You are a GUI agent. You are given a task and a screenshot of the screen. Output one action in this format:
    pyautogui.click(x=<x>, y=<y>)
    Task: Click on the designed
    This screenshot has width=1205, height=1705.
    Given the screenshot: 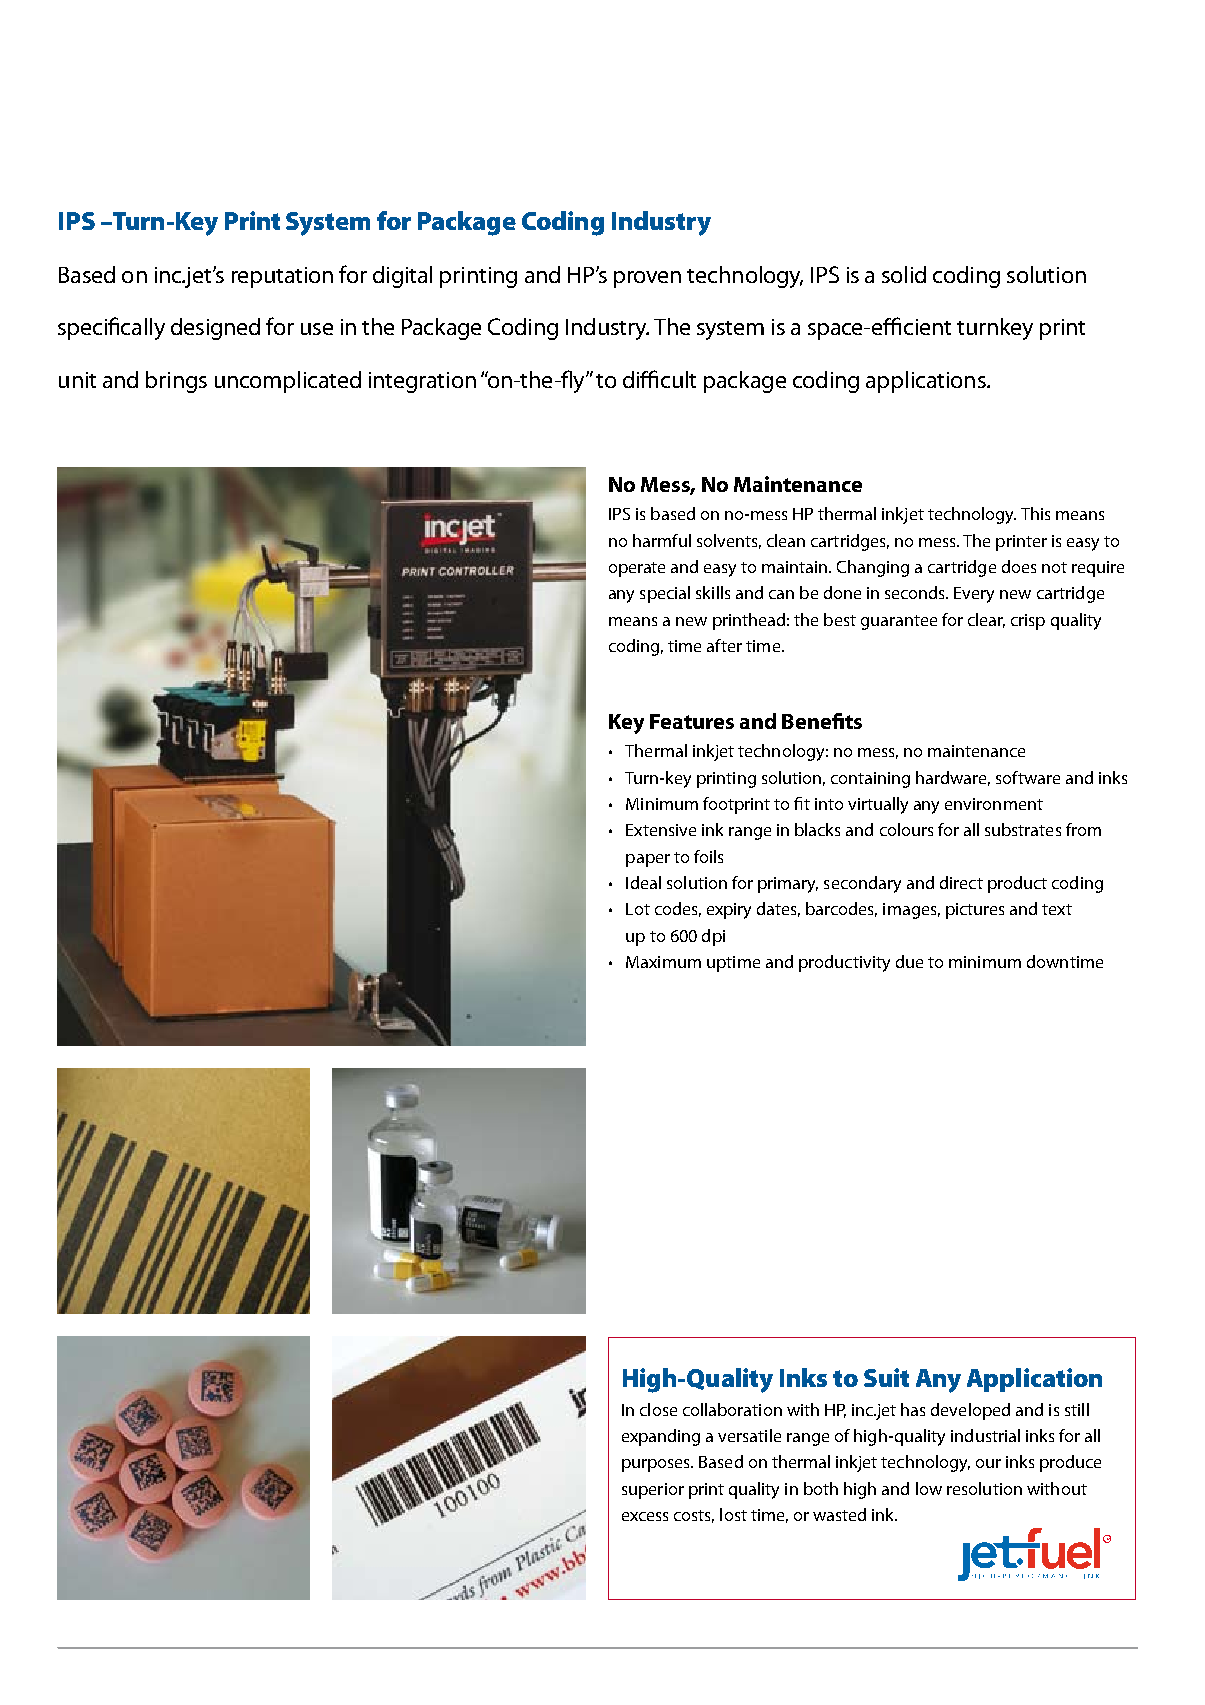 What is the action you would take?
    pyautogui.click(x=215, y=329)
